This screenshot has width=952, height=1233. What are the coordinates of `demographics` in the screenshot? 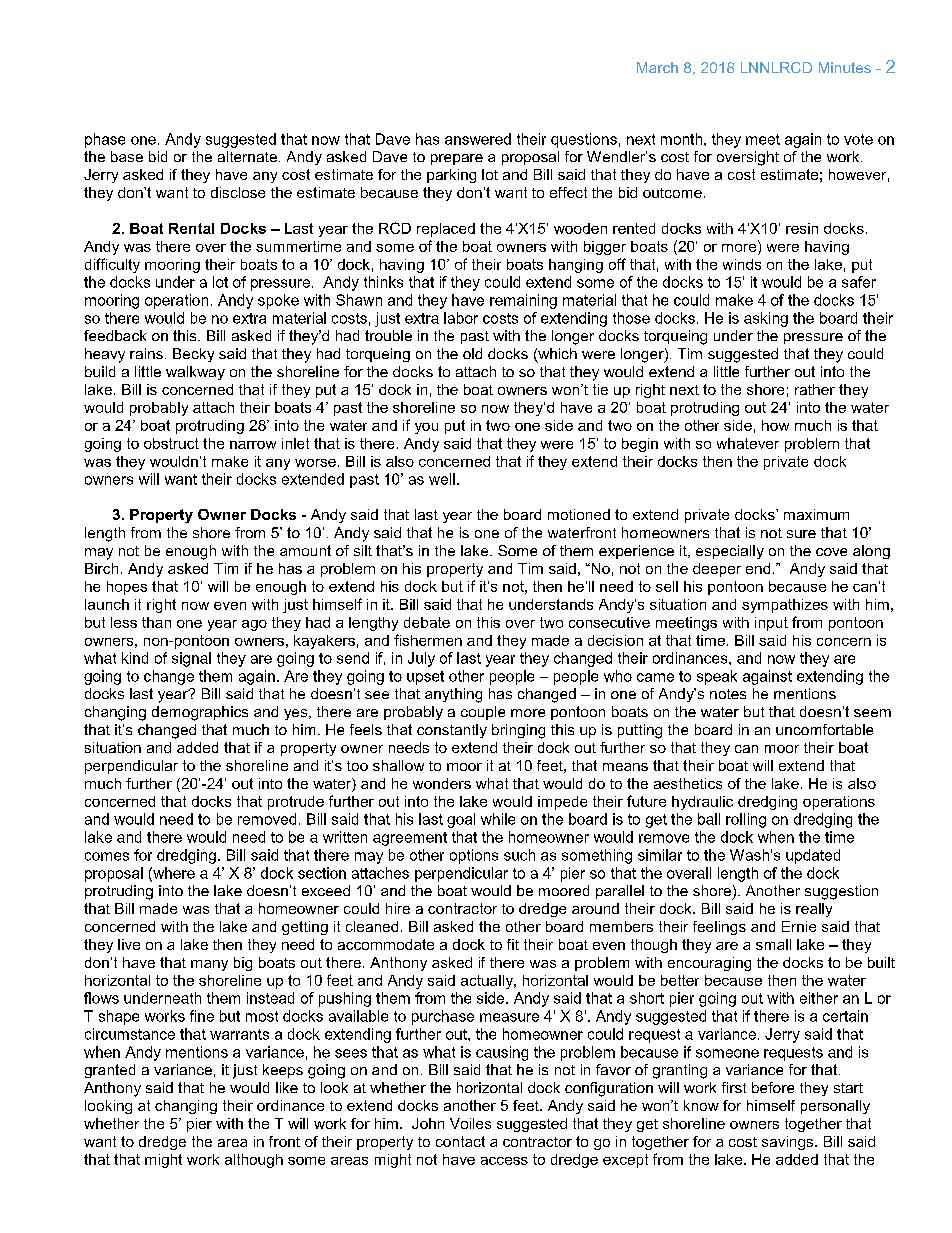 It's located at (200, 713).
